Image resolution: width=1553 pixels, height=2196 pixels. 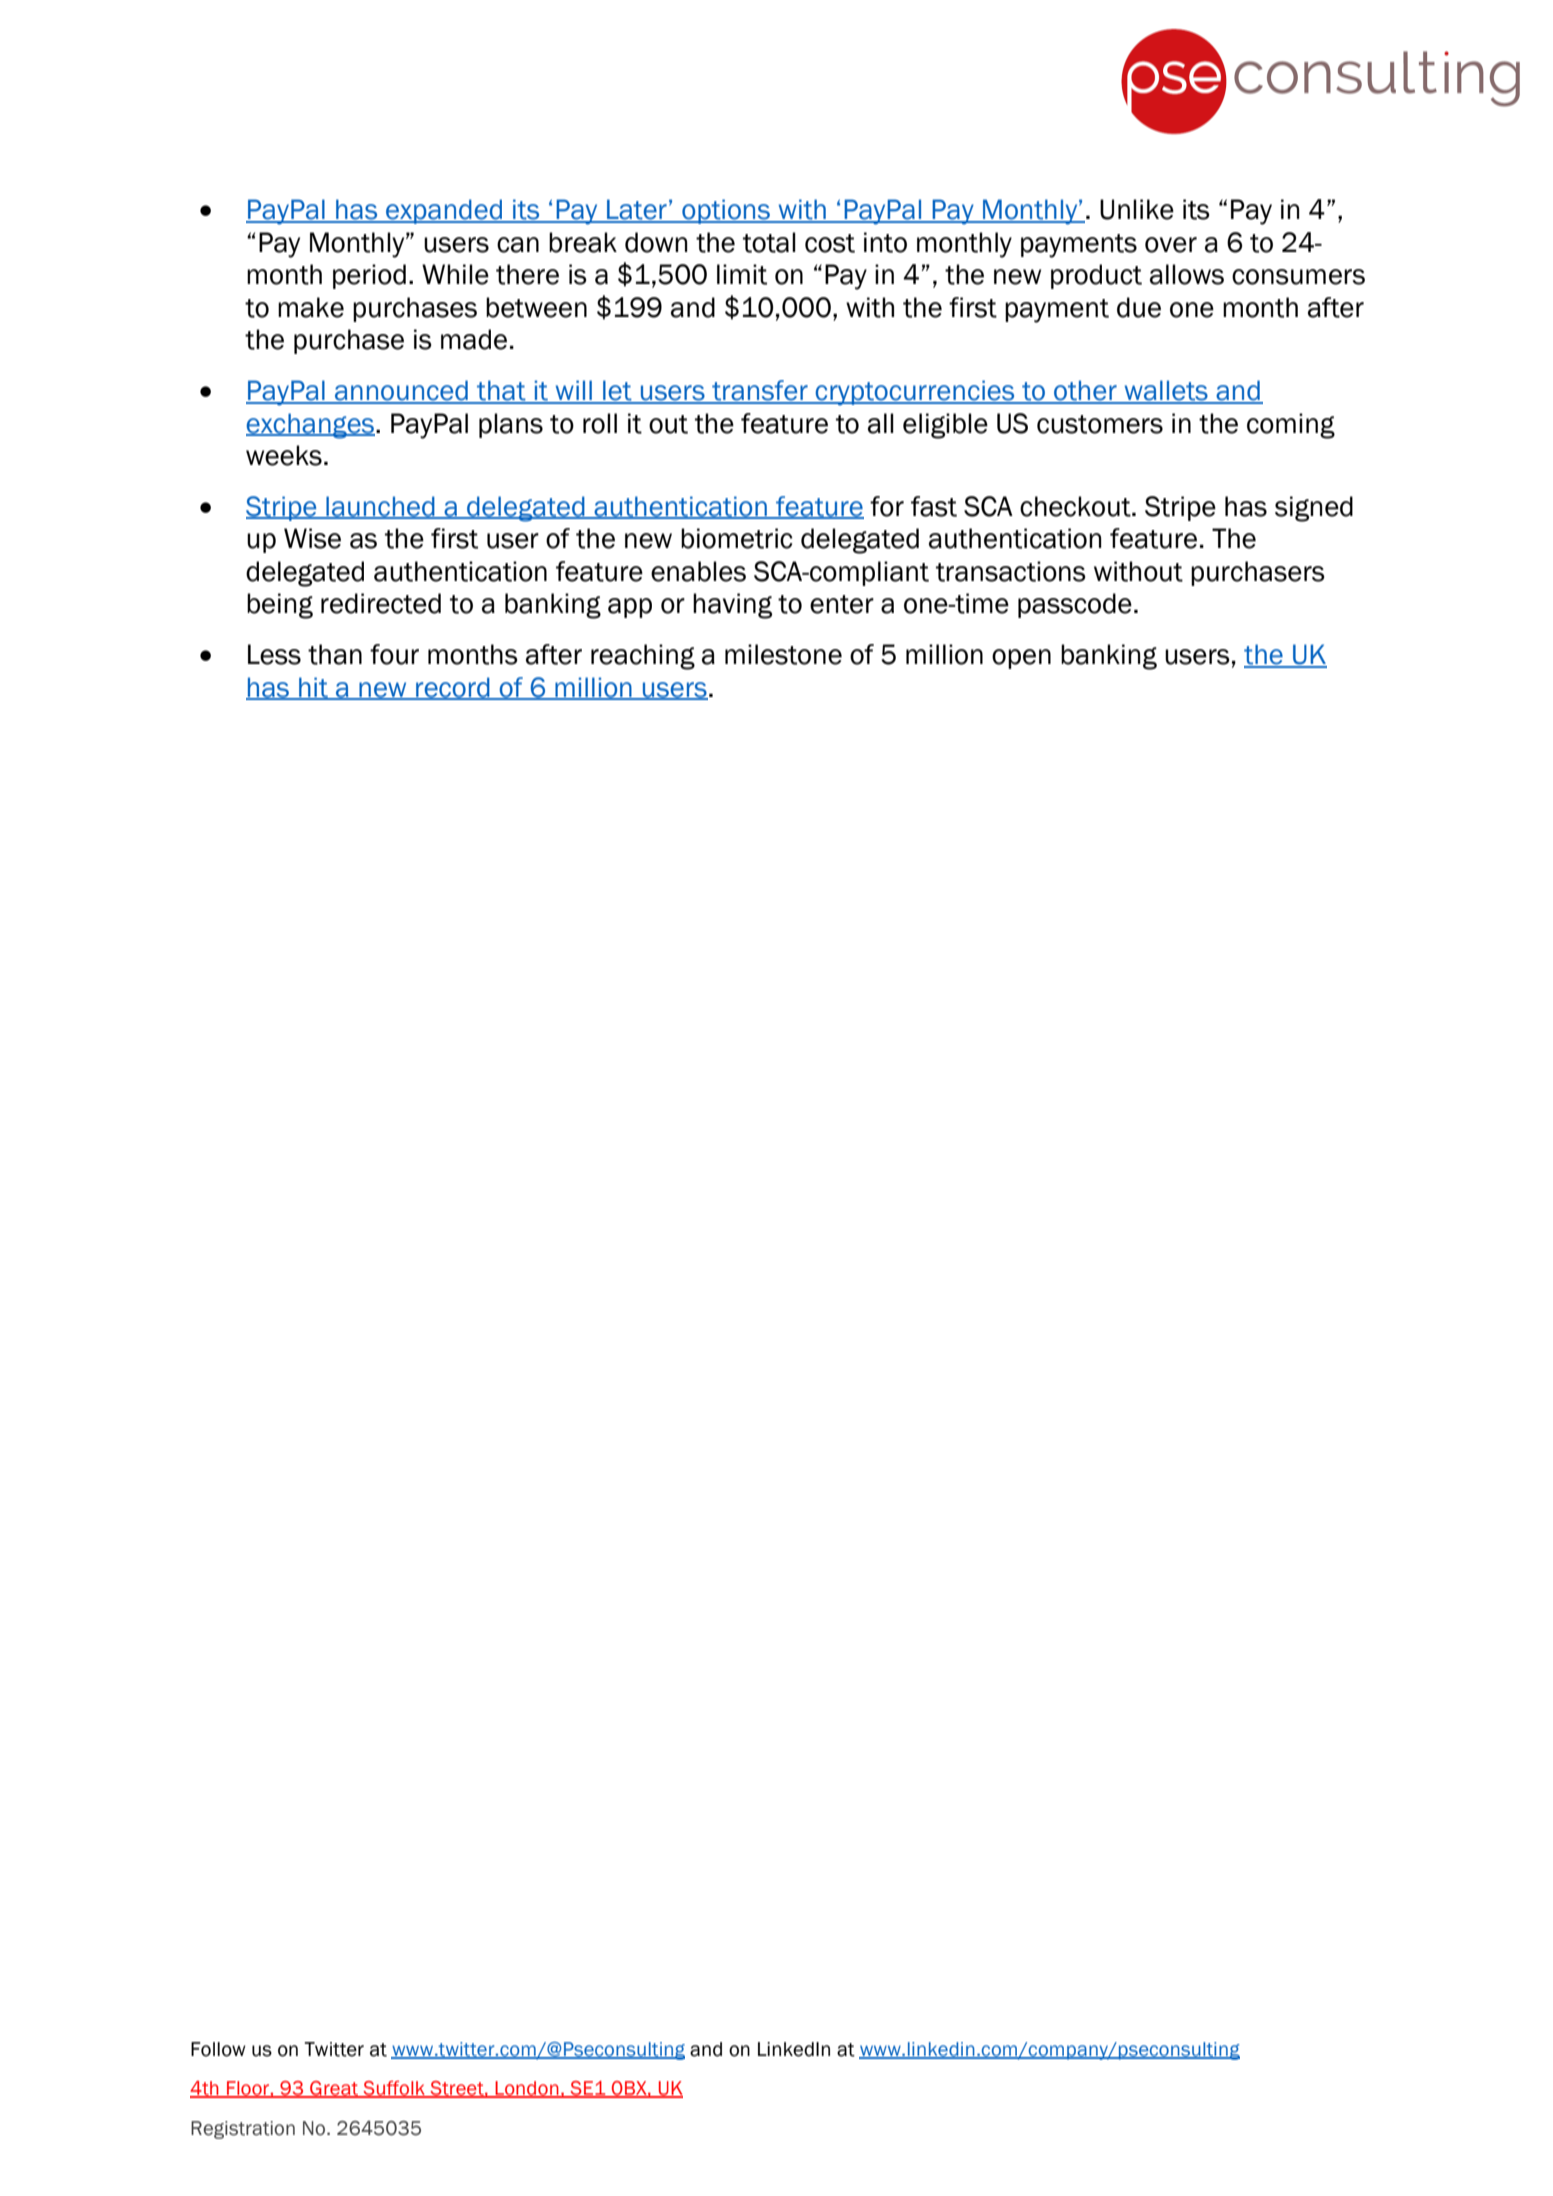 What do you see at coordinates (334, 2089) in the page?
I see `Great` at bounding box center [334, 2089].
